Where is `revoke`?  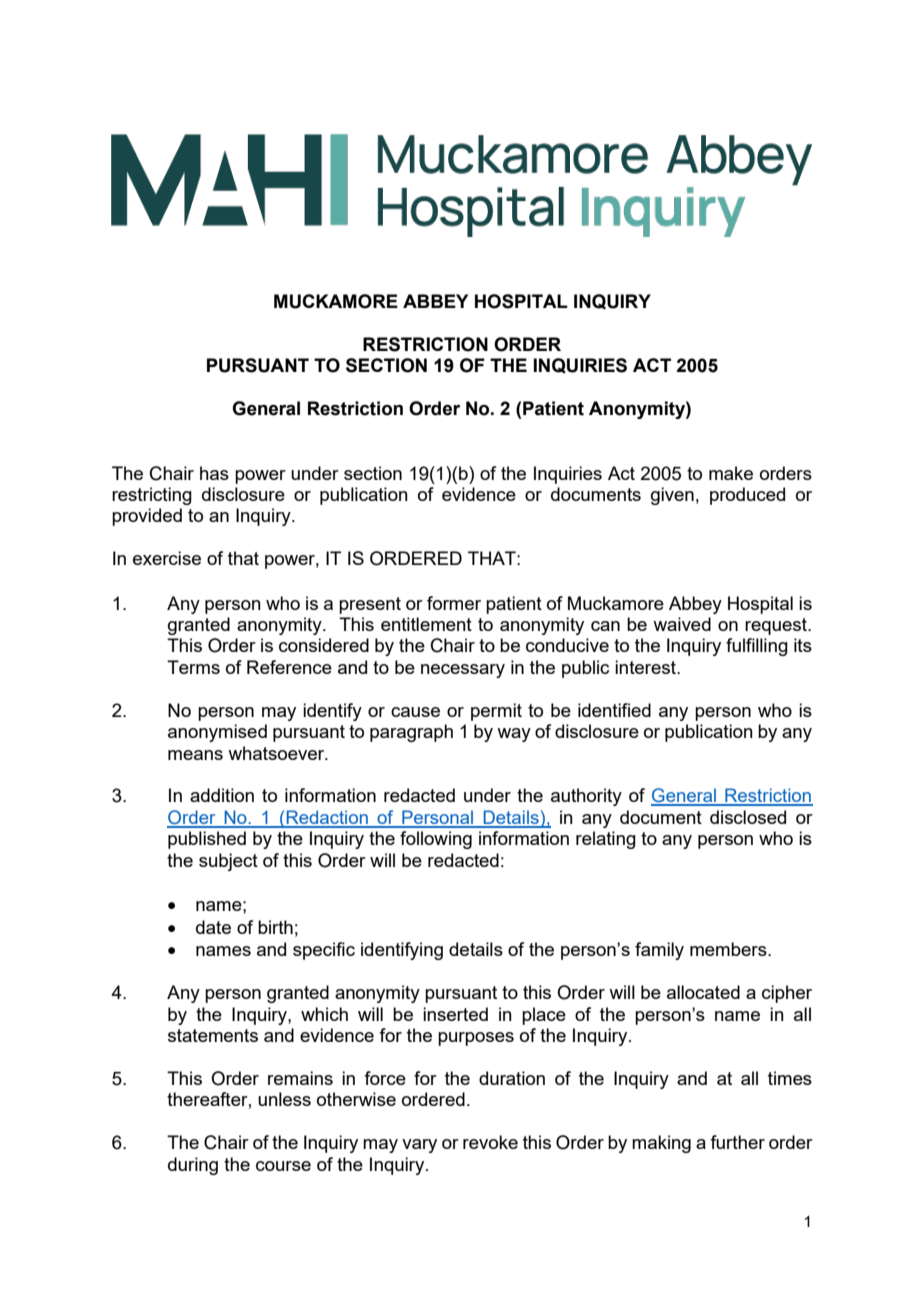
revoke is located at coordinates (490, 1142).
